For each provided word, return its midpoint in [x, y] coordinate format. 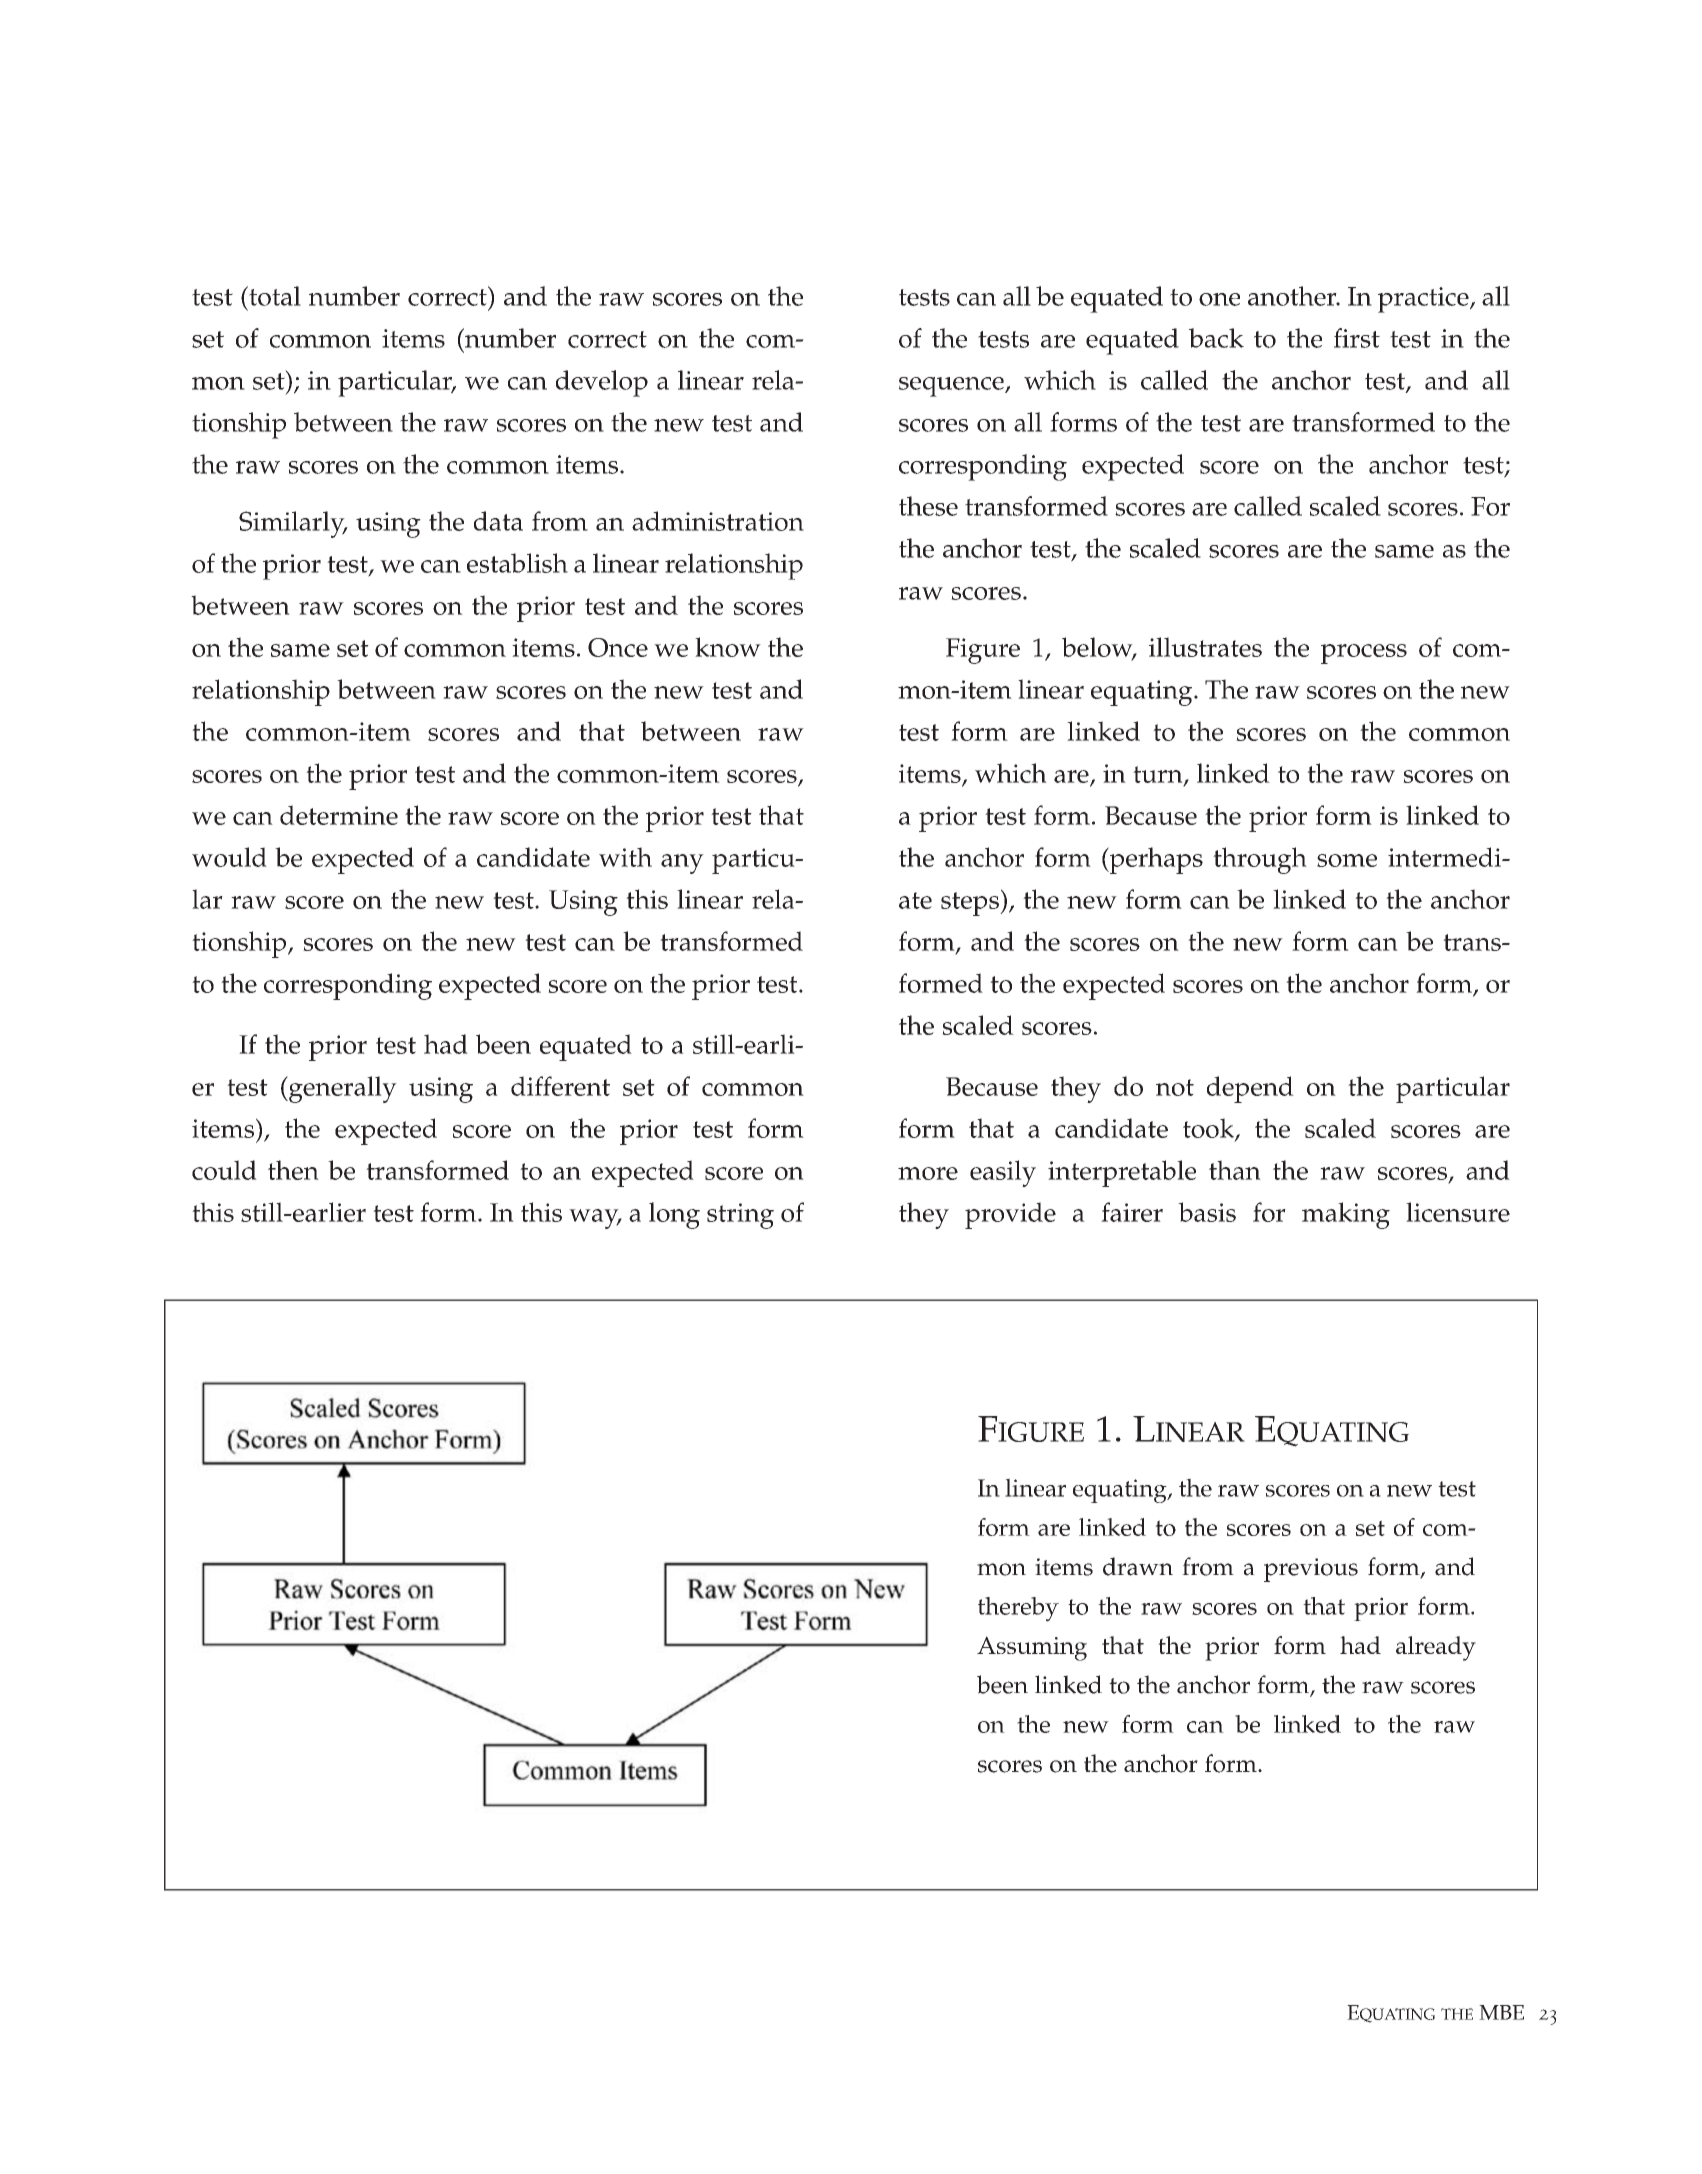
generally [342, 1089]
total [274, 296]
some [1347, 860]
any [682, 864]
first [1357, 338]
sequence [952, 387]
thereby [1018, 1609]
